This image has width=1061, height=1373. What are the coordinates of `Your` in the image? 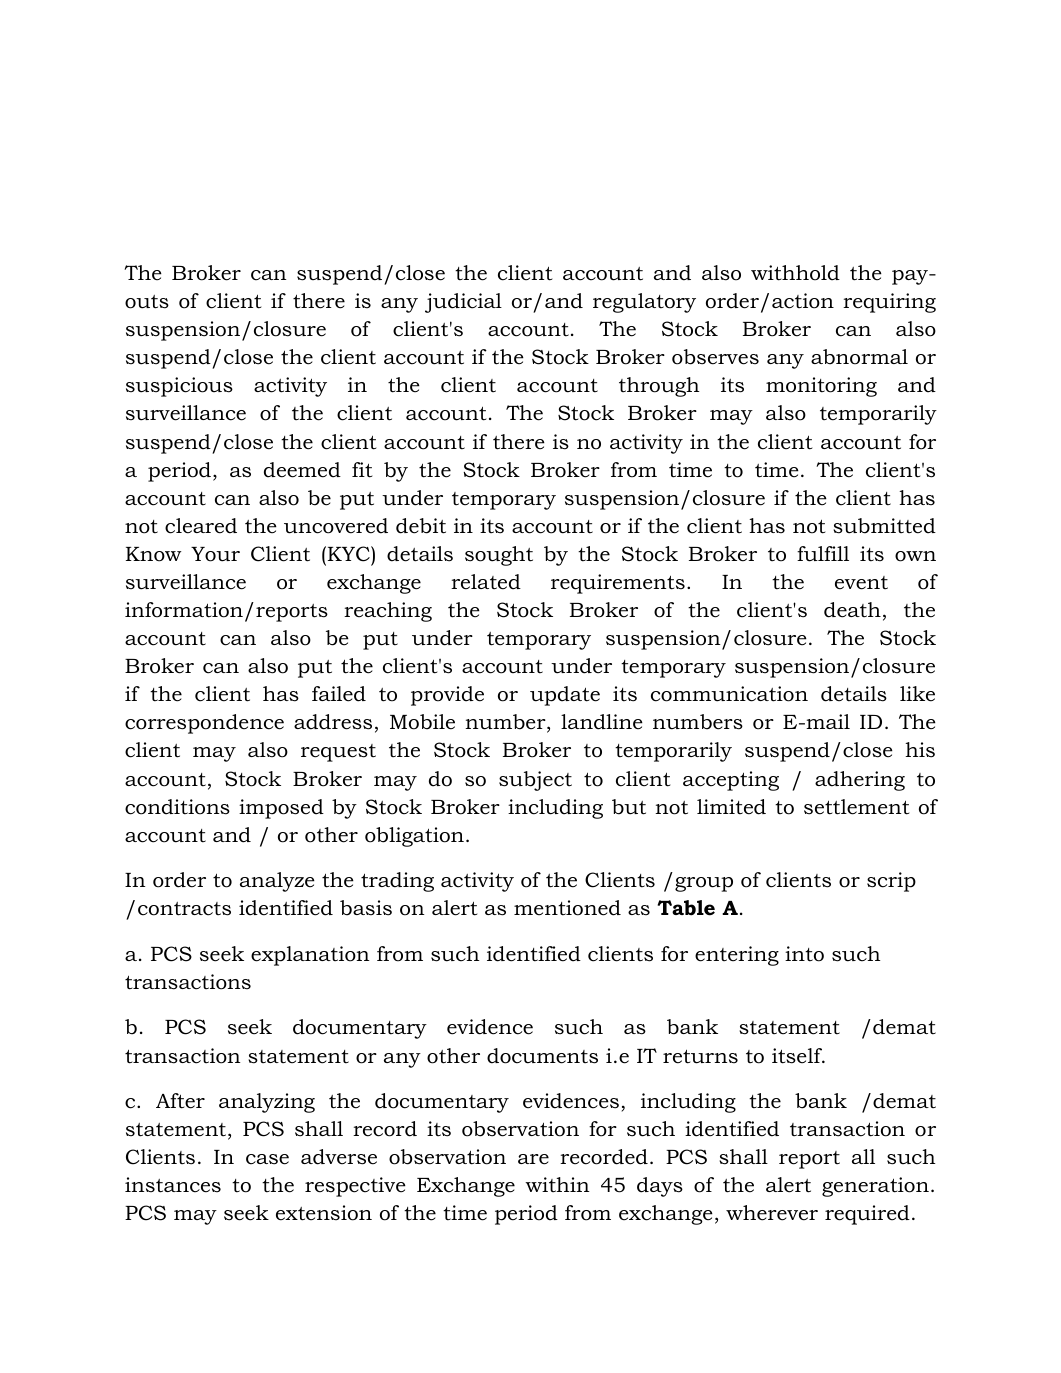 It's located at (215, 554).
